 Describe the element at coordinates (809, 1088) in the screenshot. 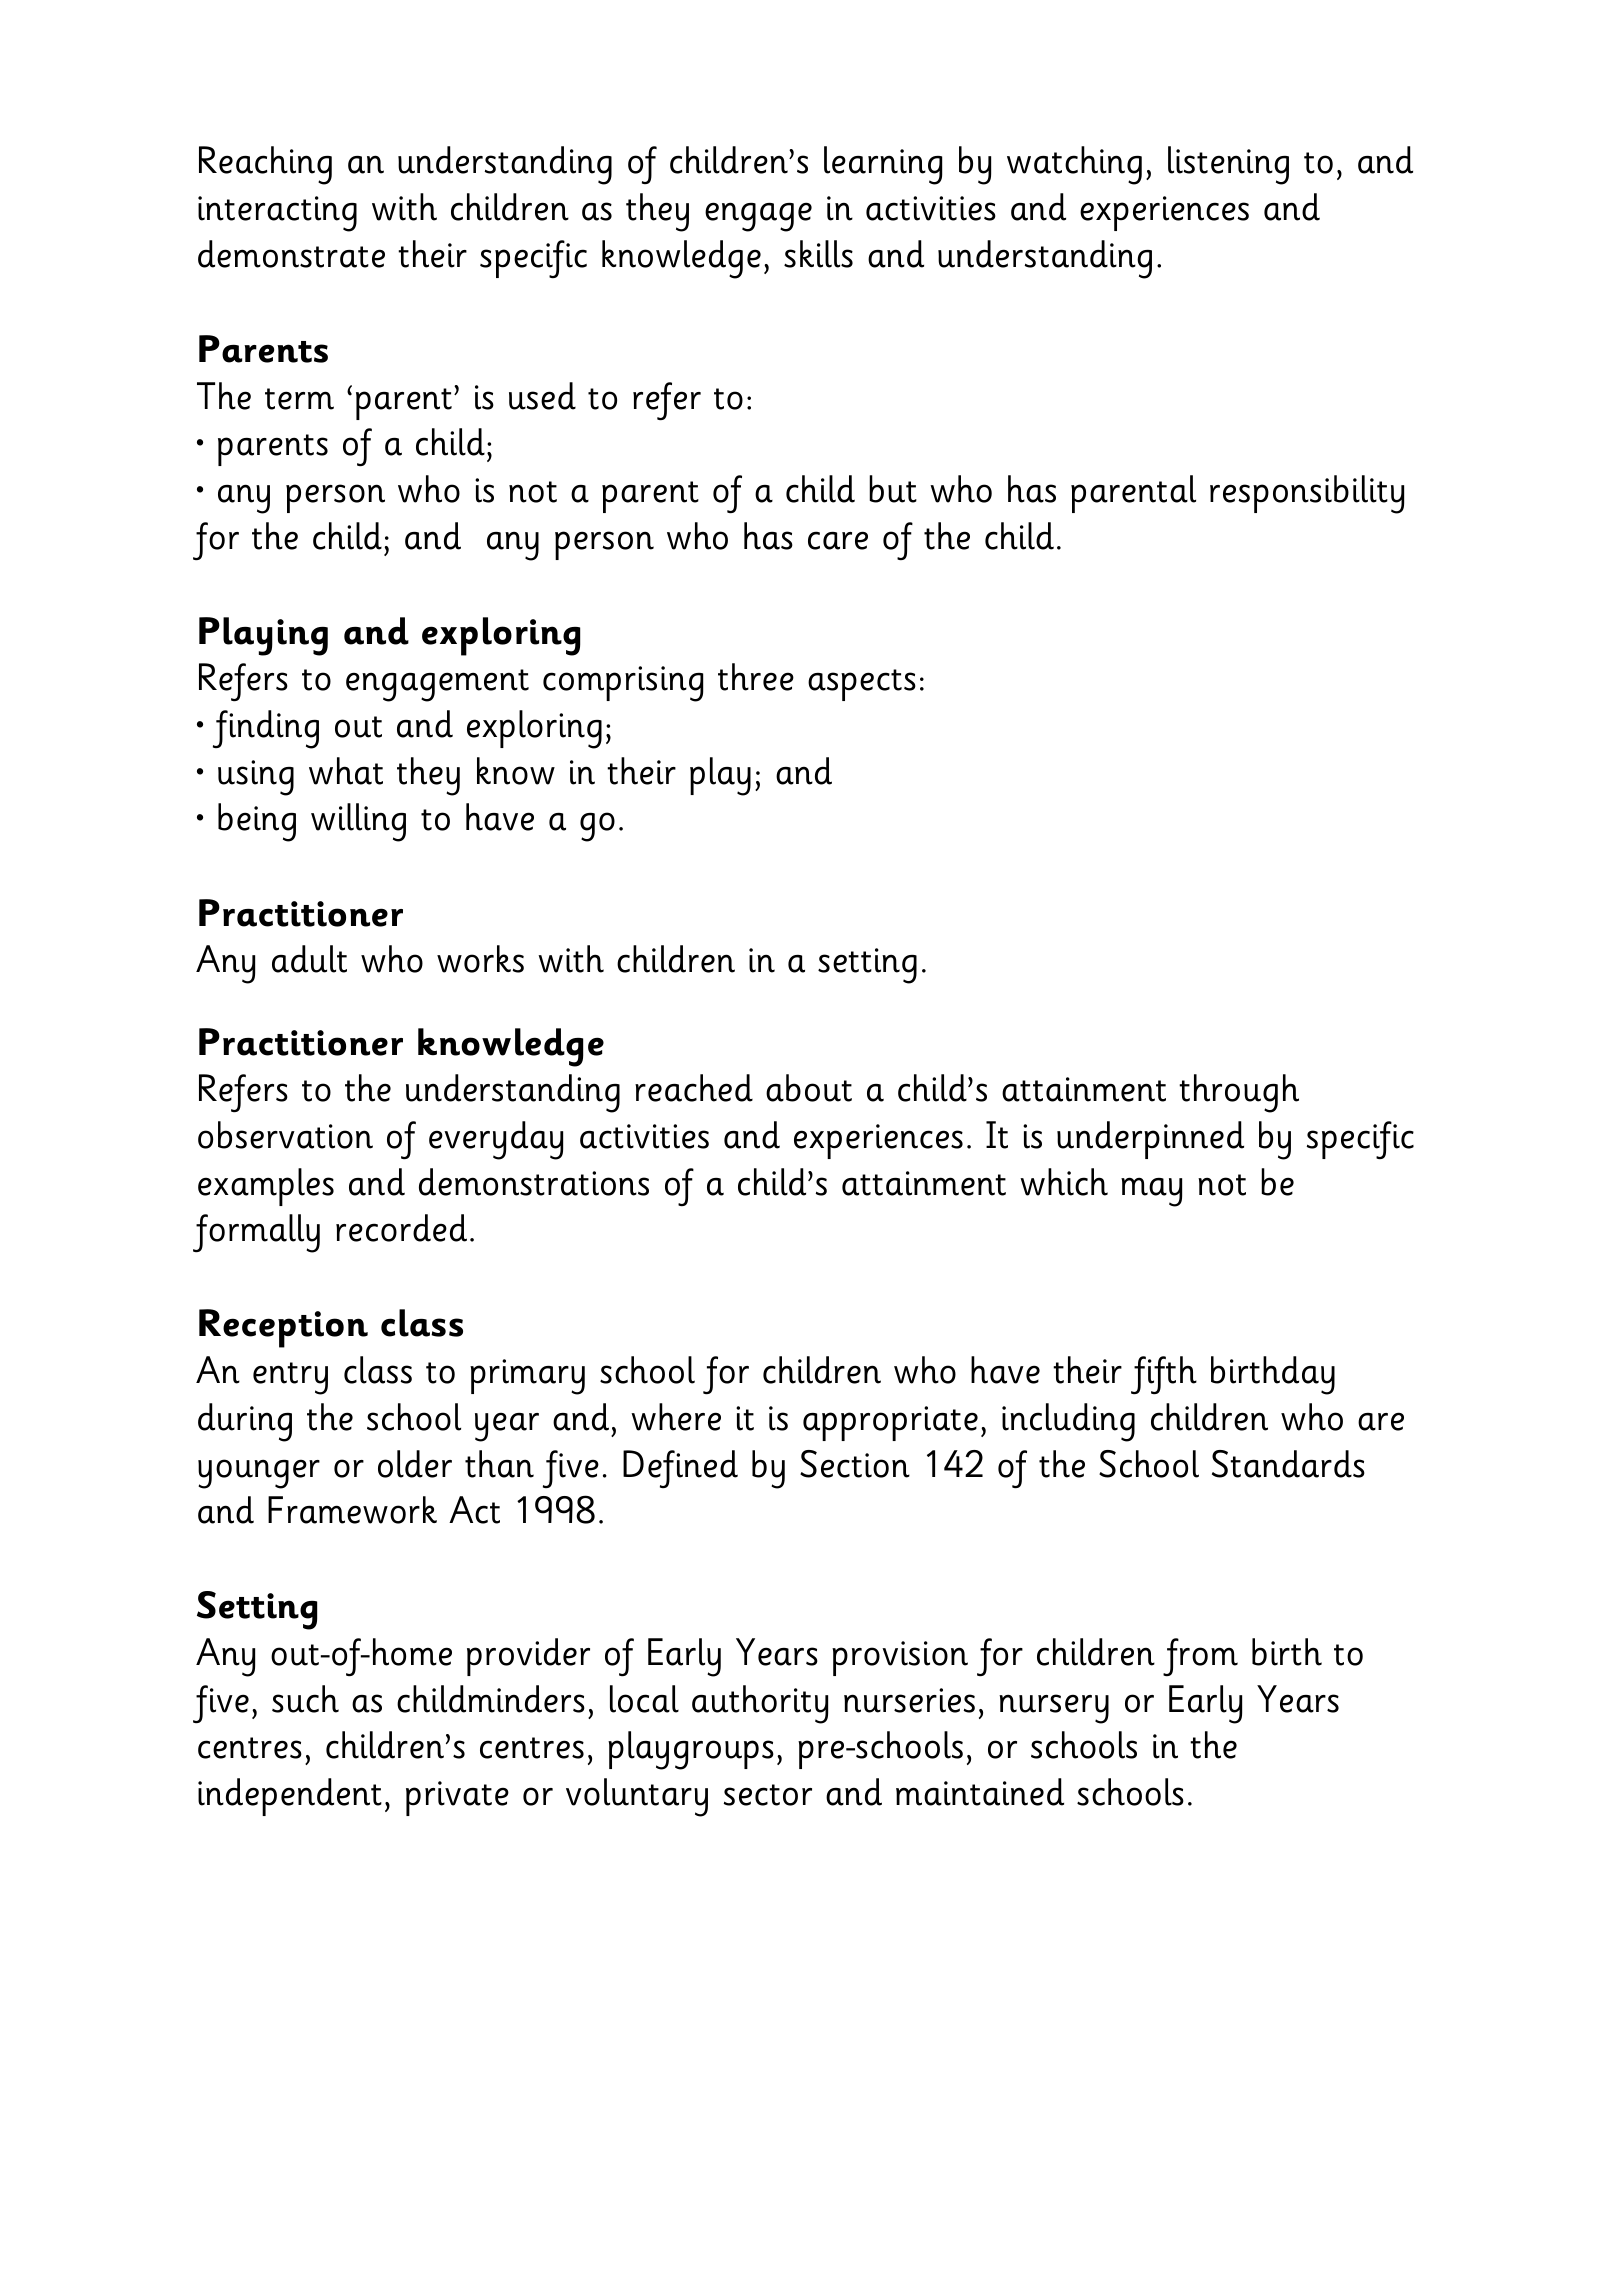

I see `about` at that location.
